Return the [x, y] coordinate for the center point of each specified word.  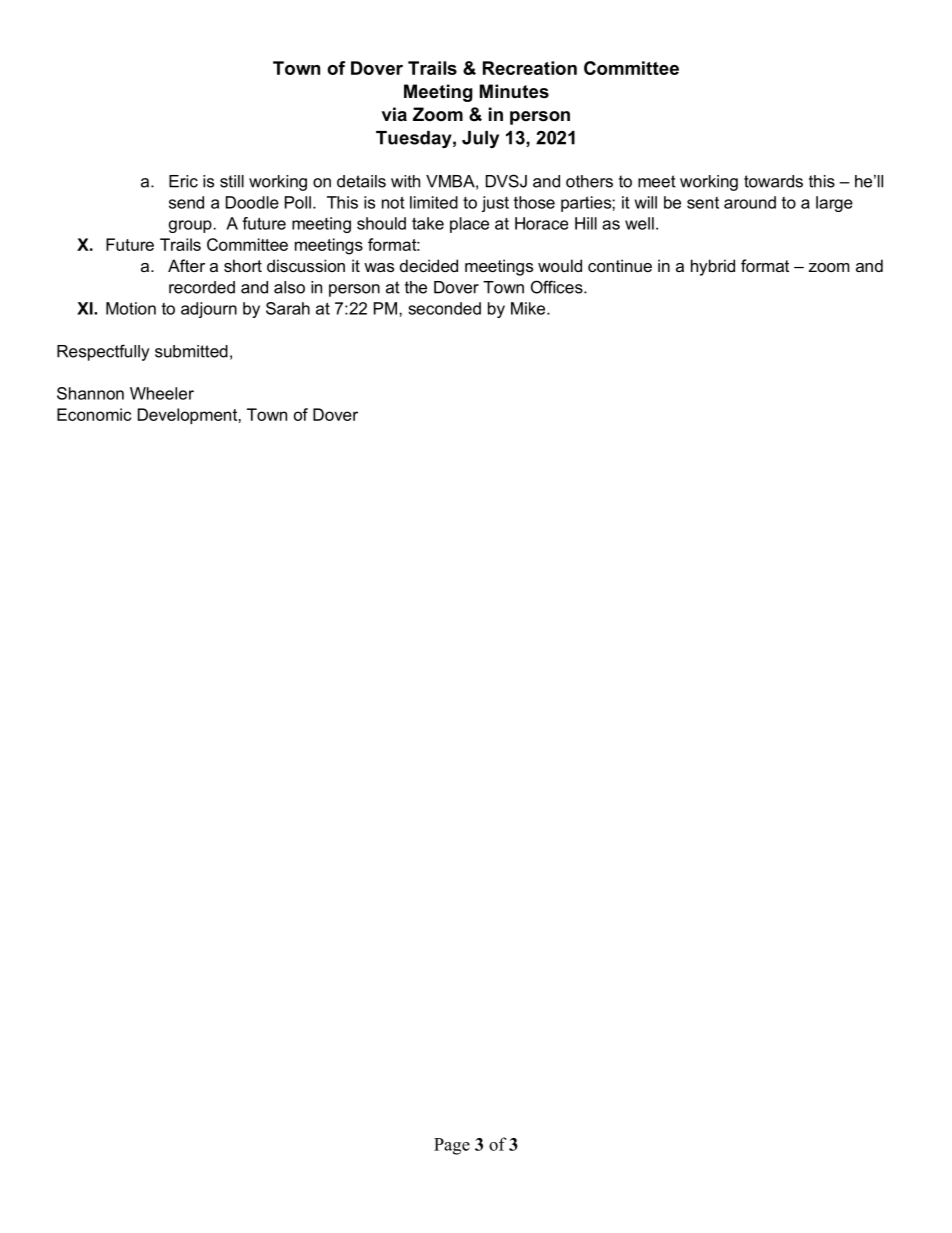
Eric [183, 181]
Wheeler [162, 393]
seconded [444, 308]
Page [452, 1146]
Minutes [514, 91]
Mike [529, 308]
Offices [558, 287]
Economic [94, 414]
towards [773, 181]
